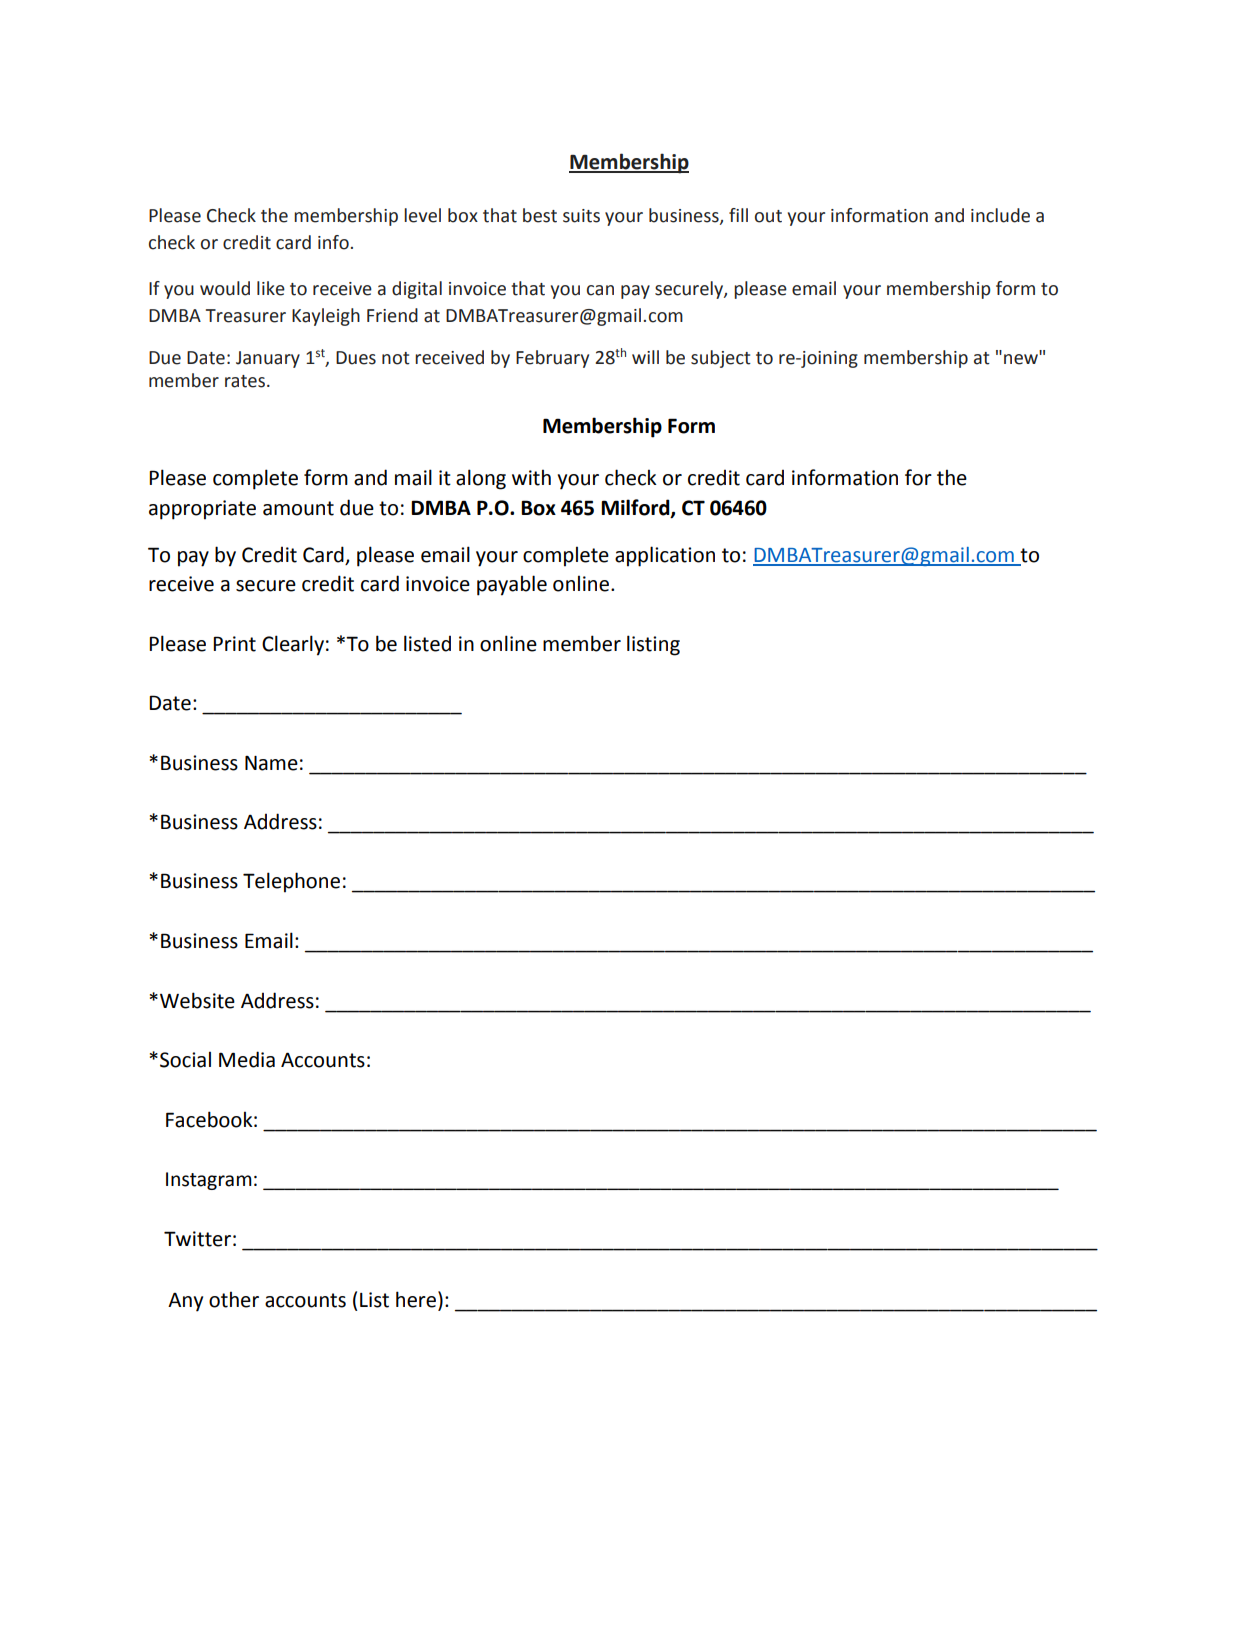 The image size is (1258, 1628). I want to click on include, so click(1000, 215).
